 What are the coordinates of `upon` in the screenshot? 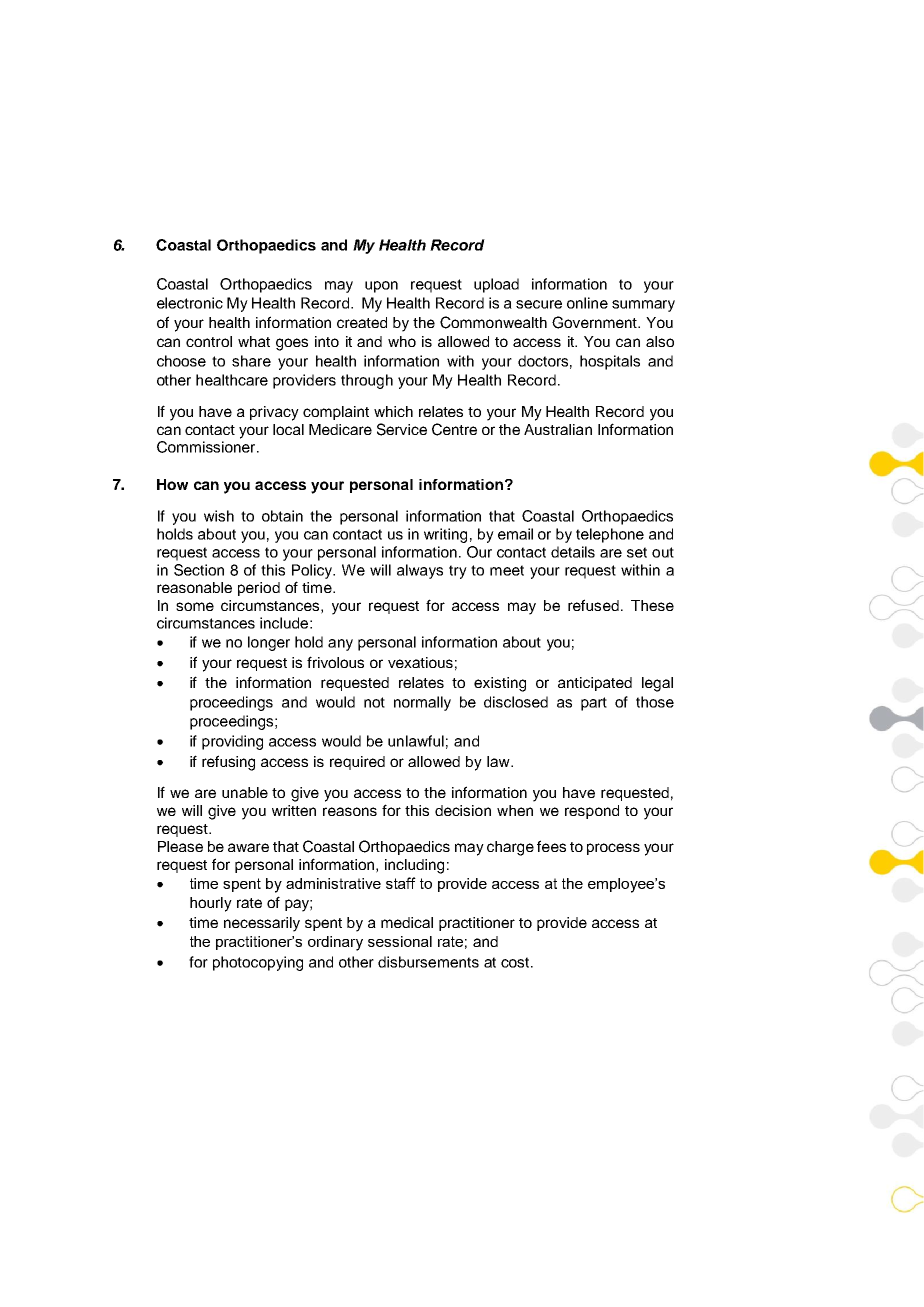 It's located at (381, 287).
